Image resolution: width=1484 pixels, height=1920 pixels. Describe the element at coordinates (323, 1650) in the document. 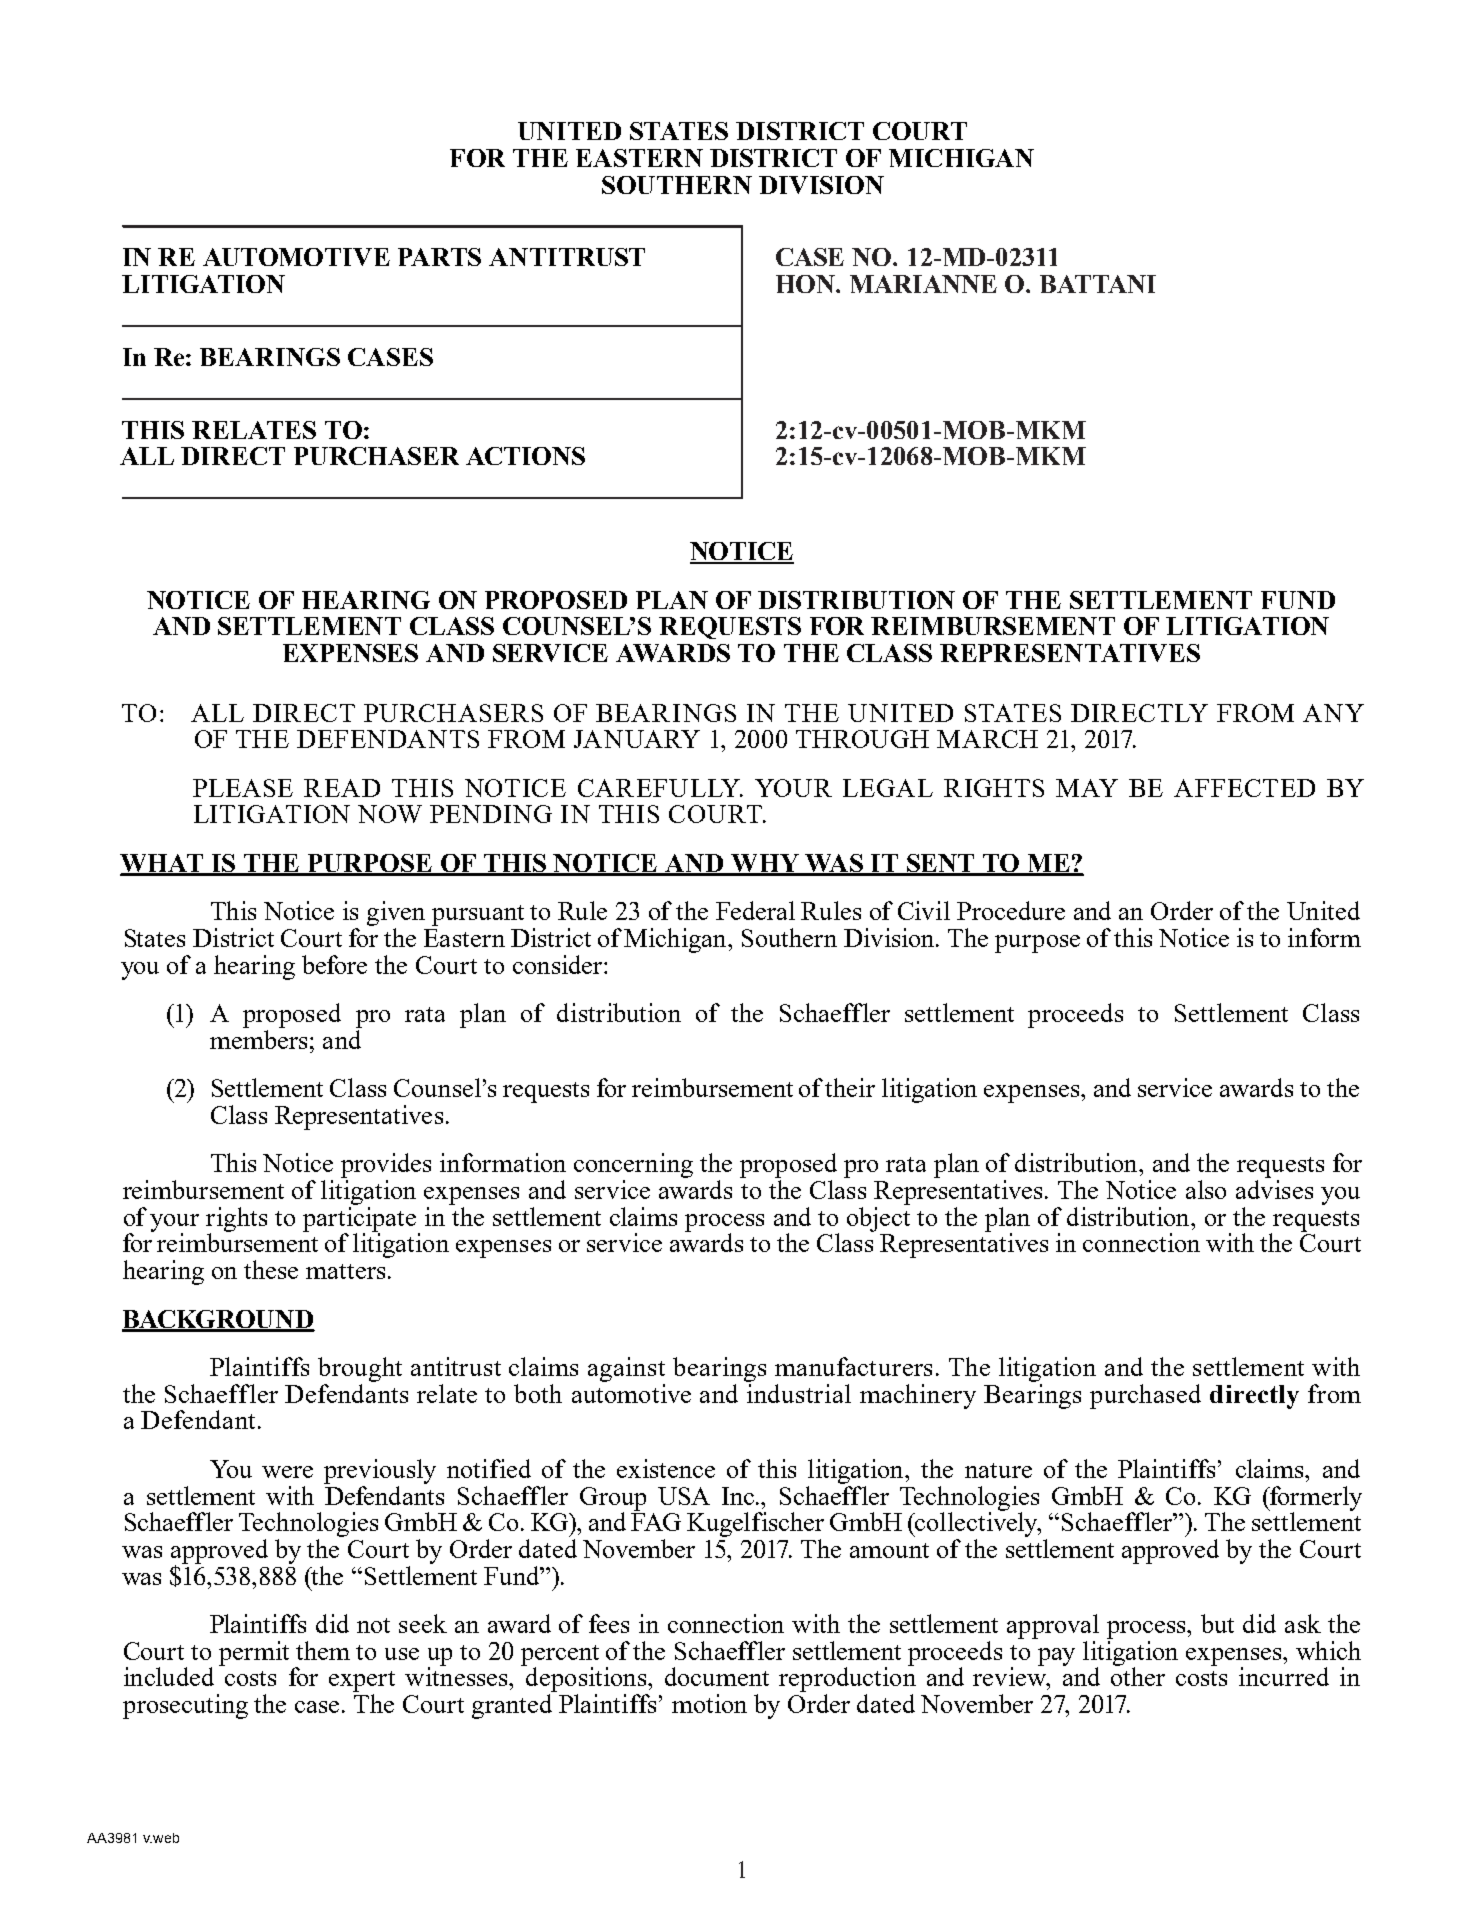

I see `them` at that location.
